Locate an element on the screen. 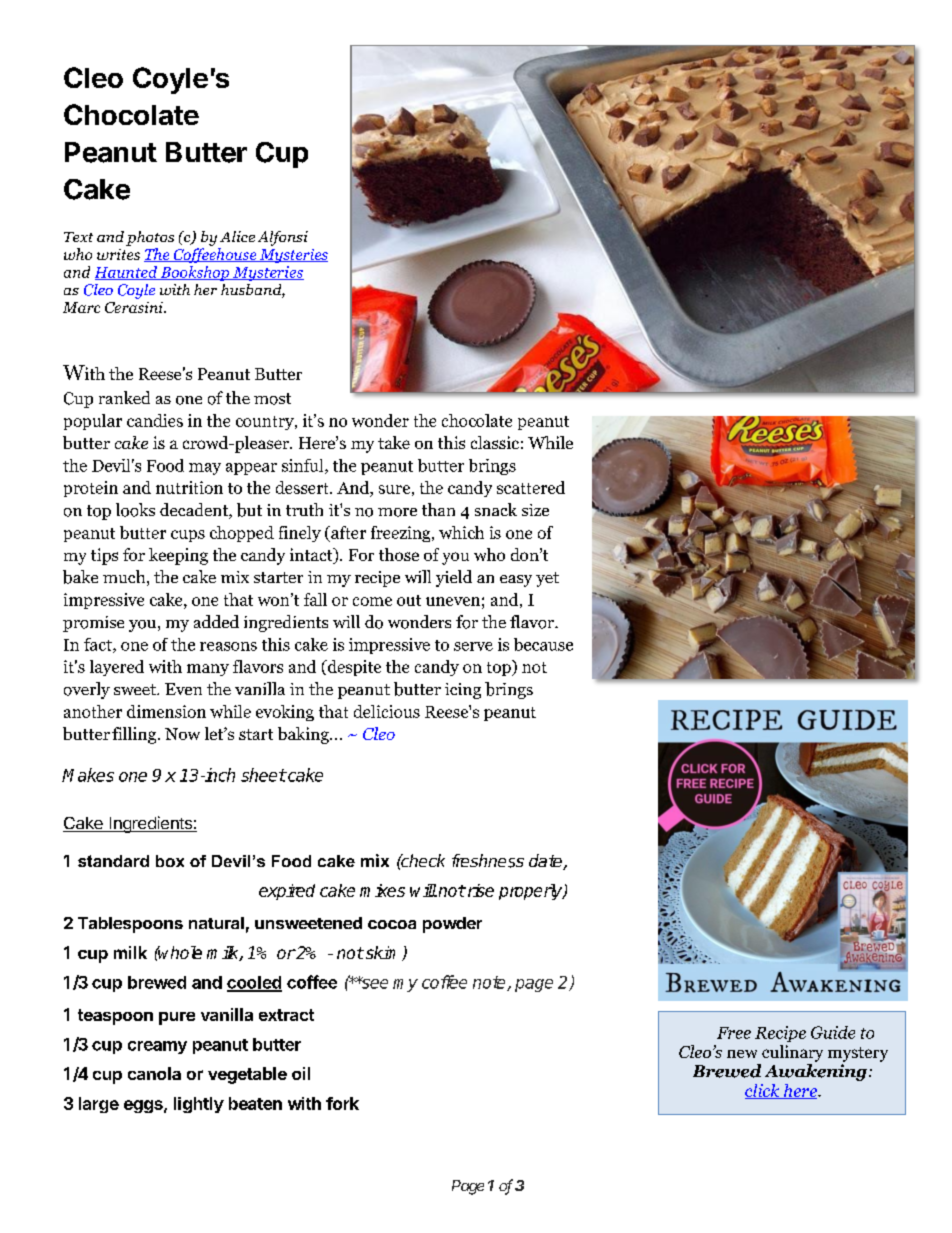  yet is located at coordinates (547, 579).
